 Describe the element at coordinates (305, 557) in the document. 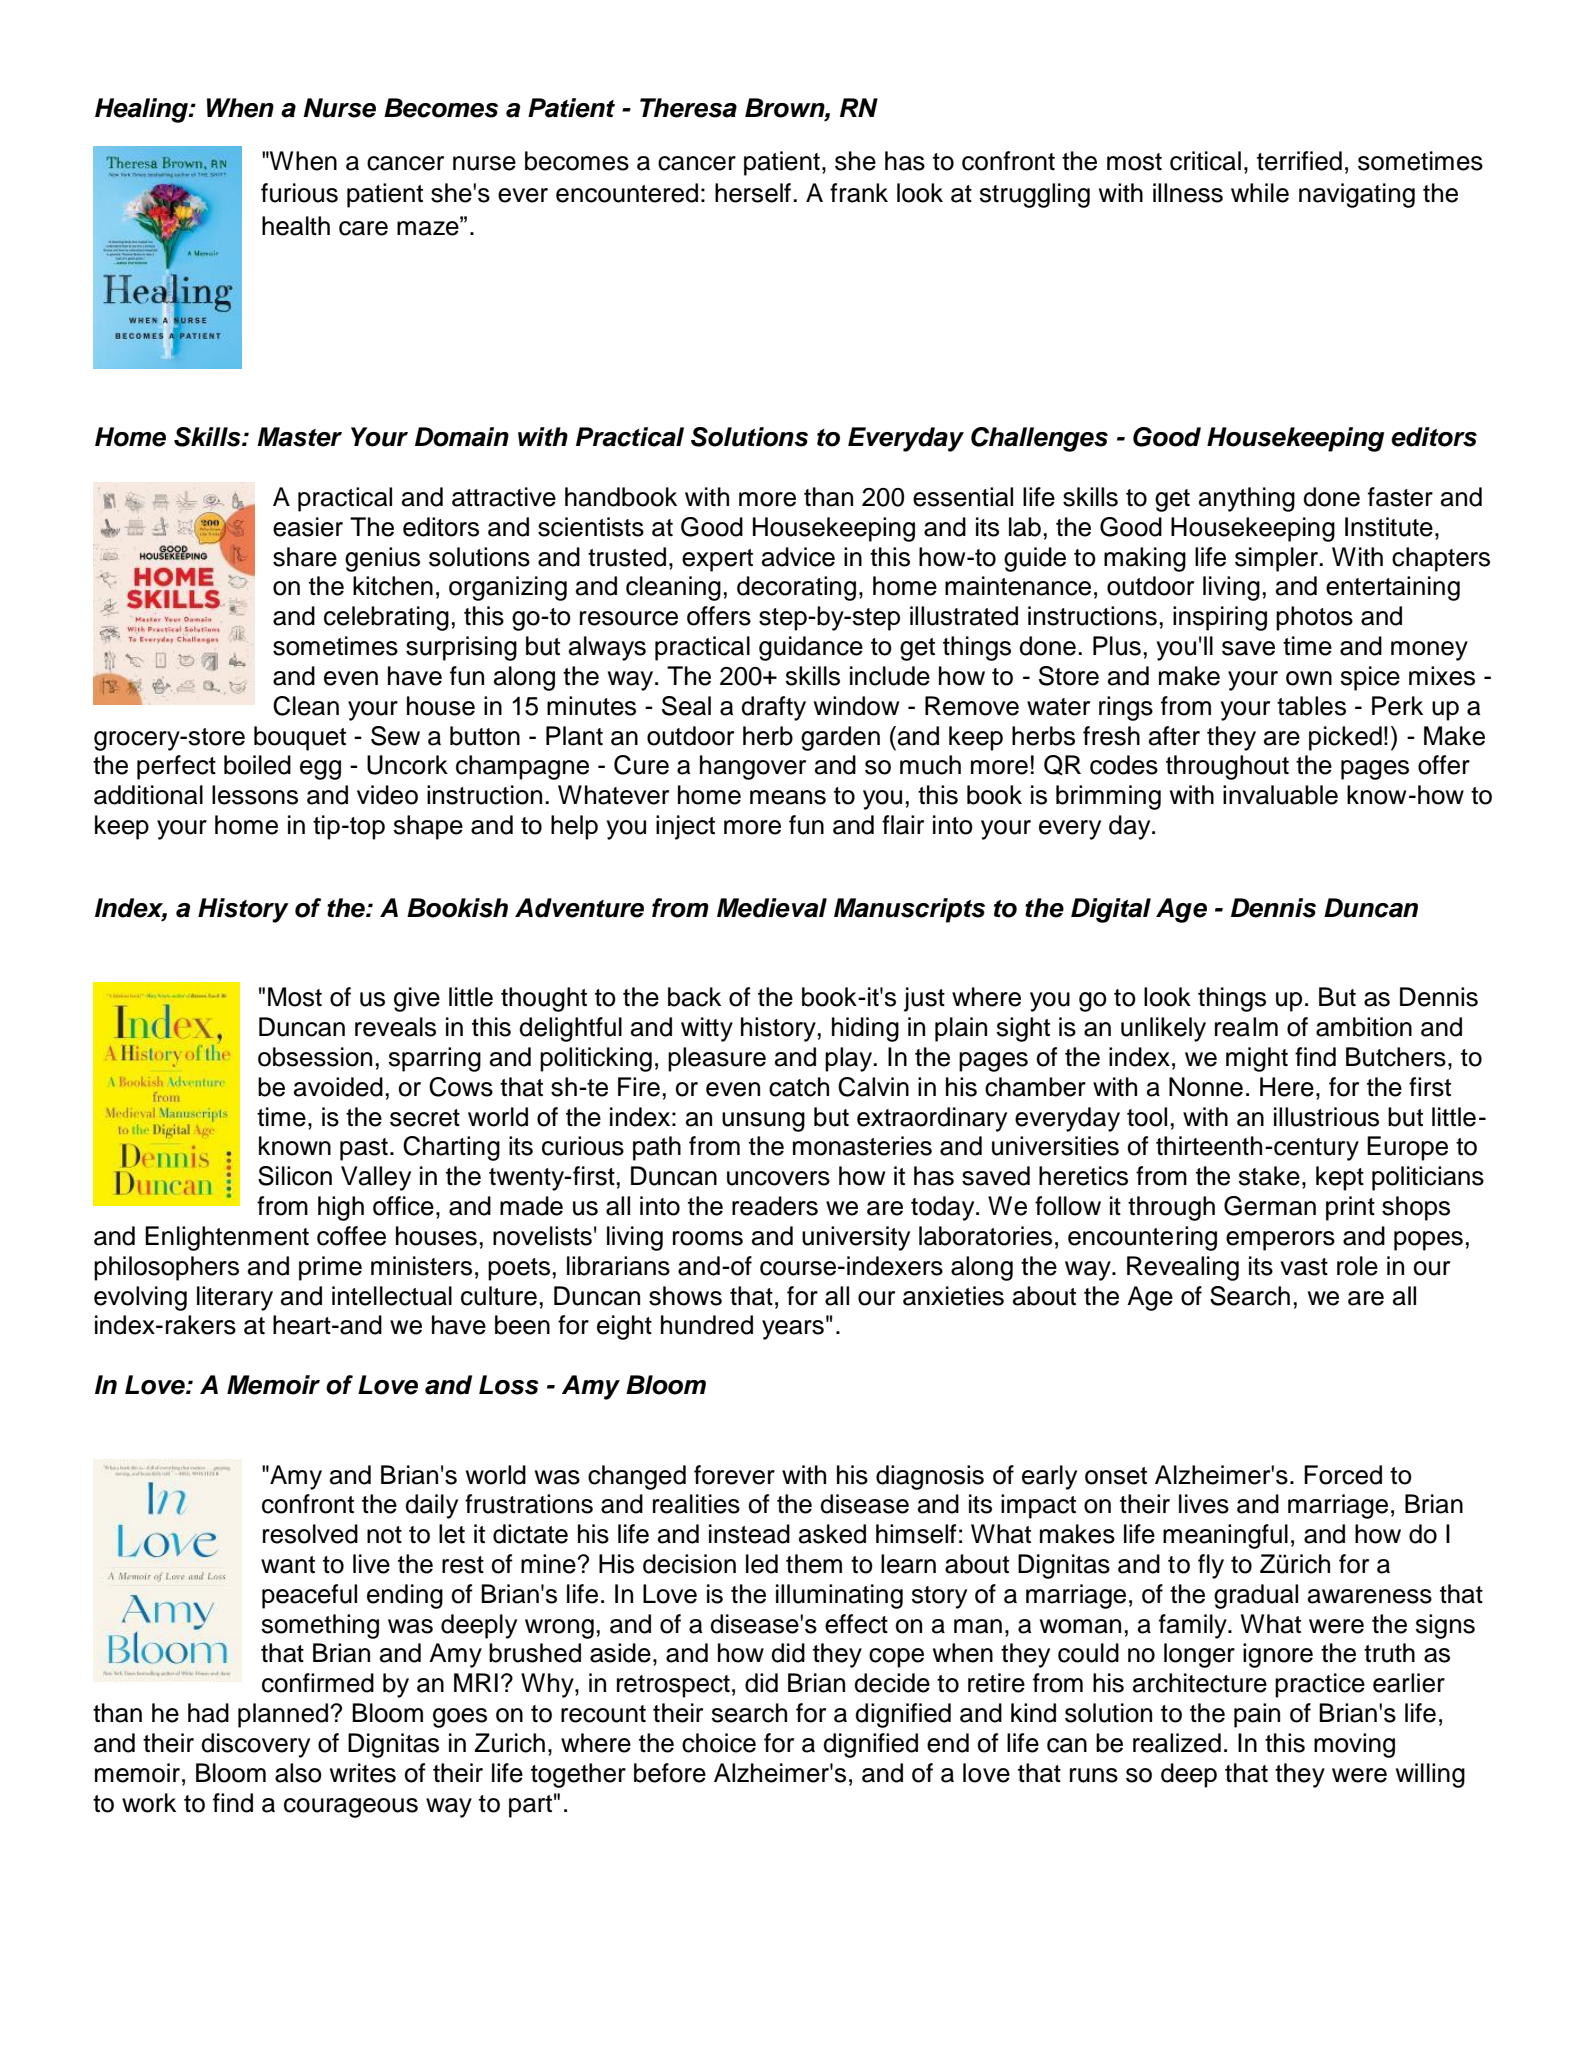

I see `share` at that location.
